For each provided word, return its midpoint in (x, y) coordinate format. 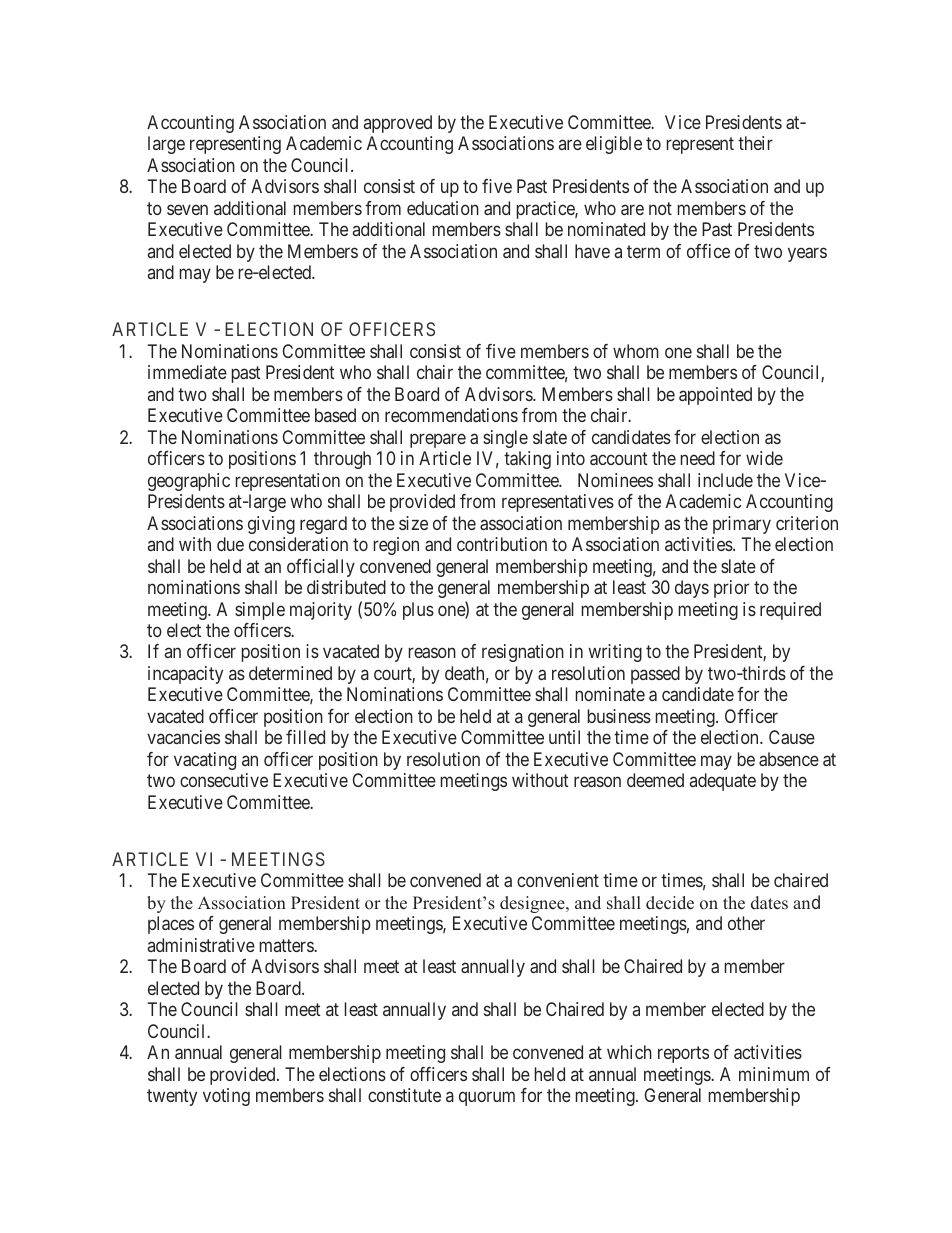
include (725, 480)
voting (226, 1097)
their (755, 143)
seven (187, 209)
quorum (487, 1099)
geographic (189, 482)
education (443, 208)
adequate (723, 782)
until (564, 737)
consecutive (224, 780)
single (505, 439)
